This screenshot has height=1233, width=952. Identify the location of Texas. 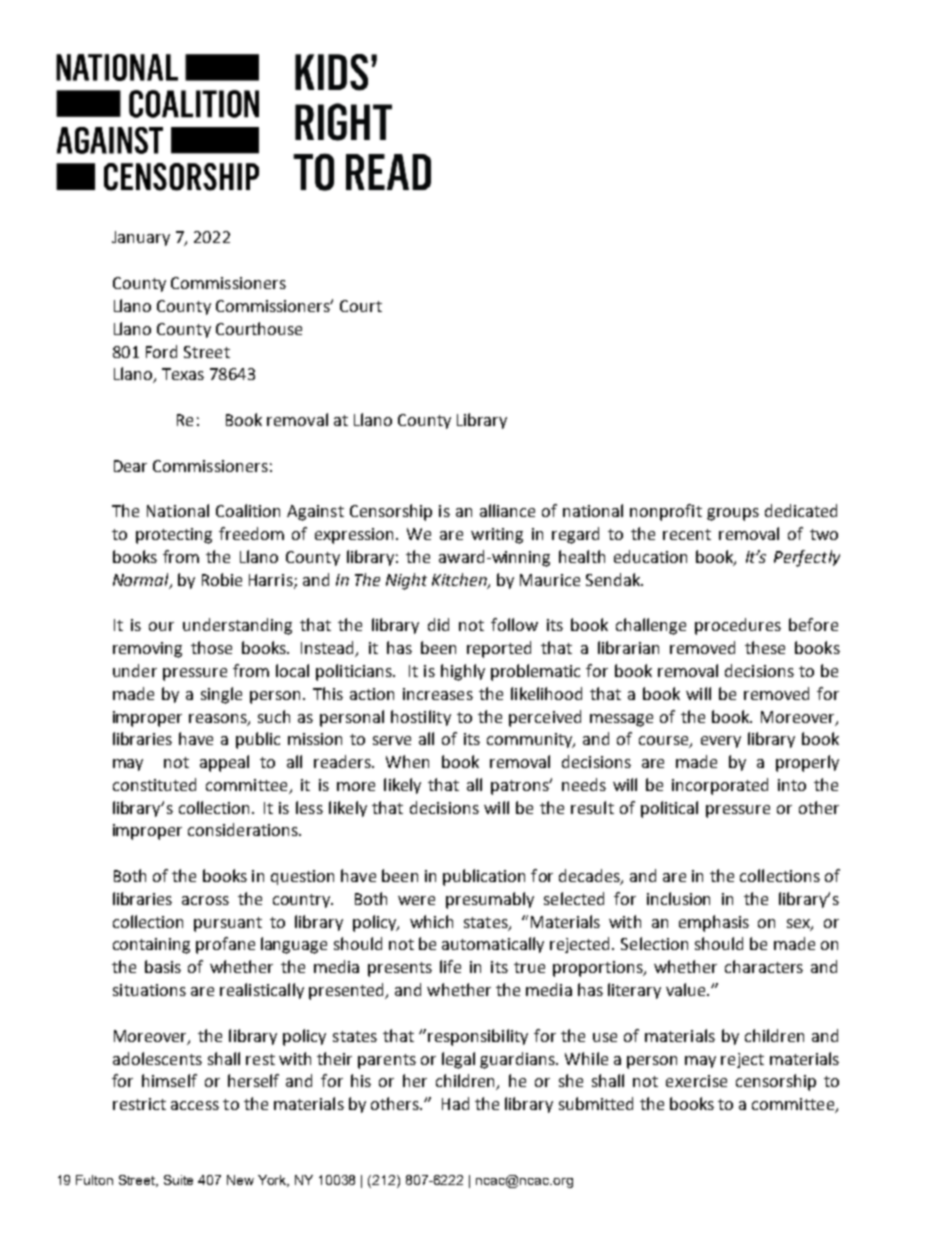
(183, 374).
